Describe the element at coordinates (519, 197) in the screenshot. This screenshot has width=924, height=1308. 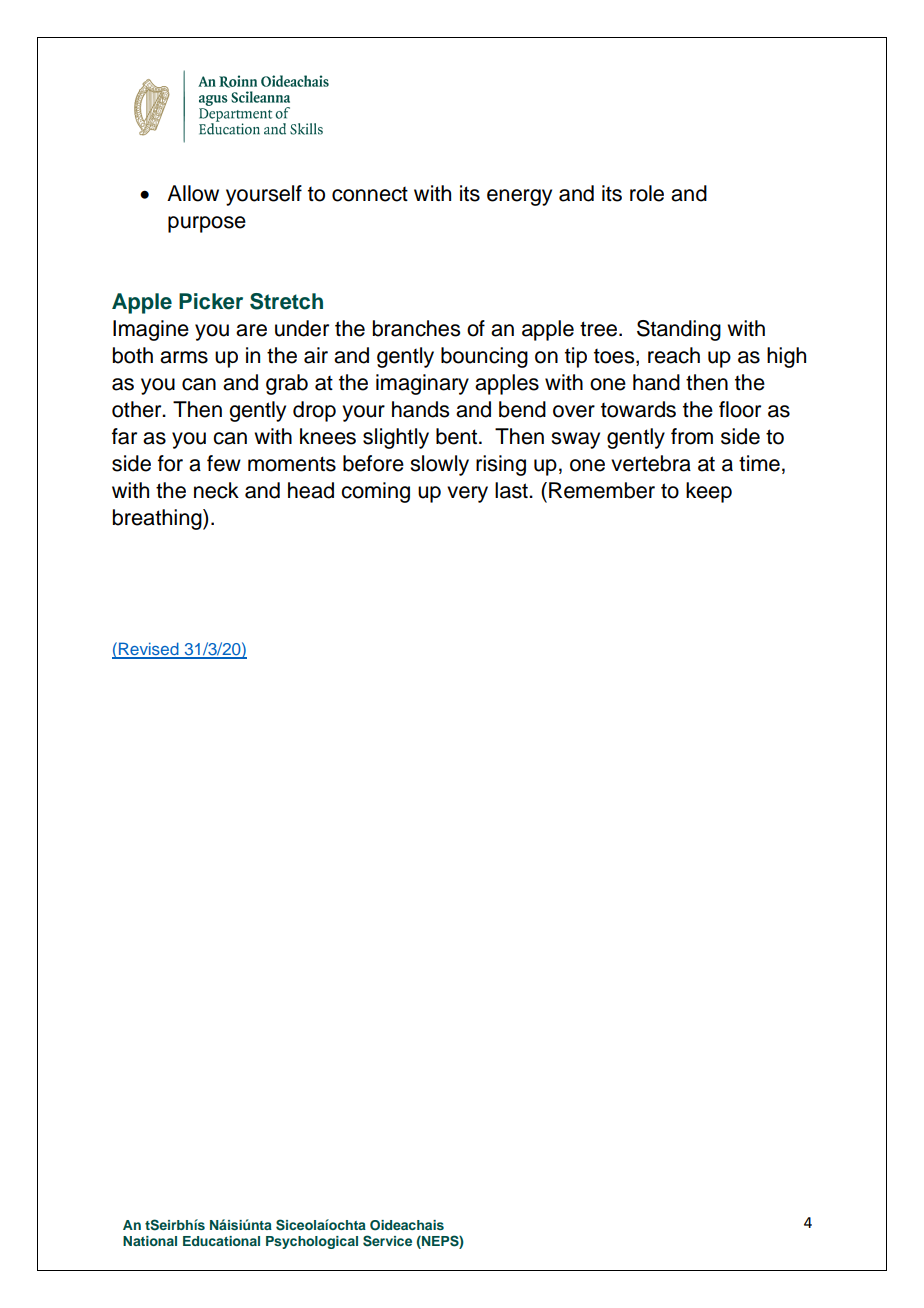
I see `energy` at that location.
